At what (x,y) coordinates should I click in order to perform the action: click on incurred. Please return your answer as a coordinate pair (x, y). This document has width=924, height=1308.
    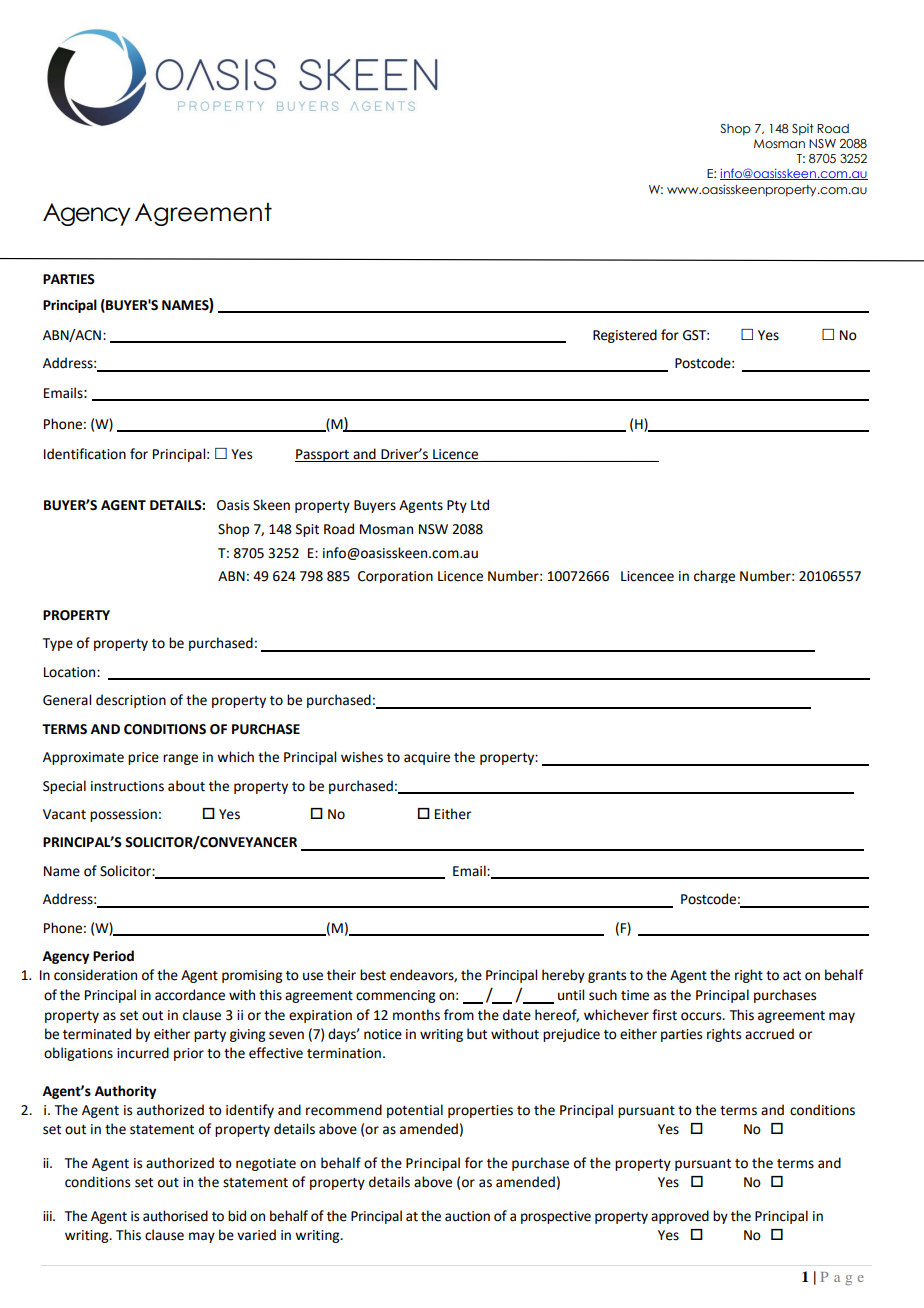
    Looking at the image, I should click on (143, 1053).
